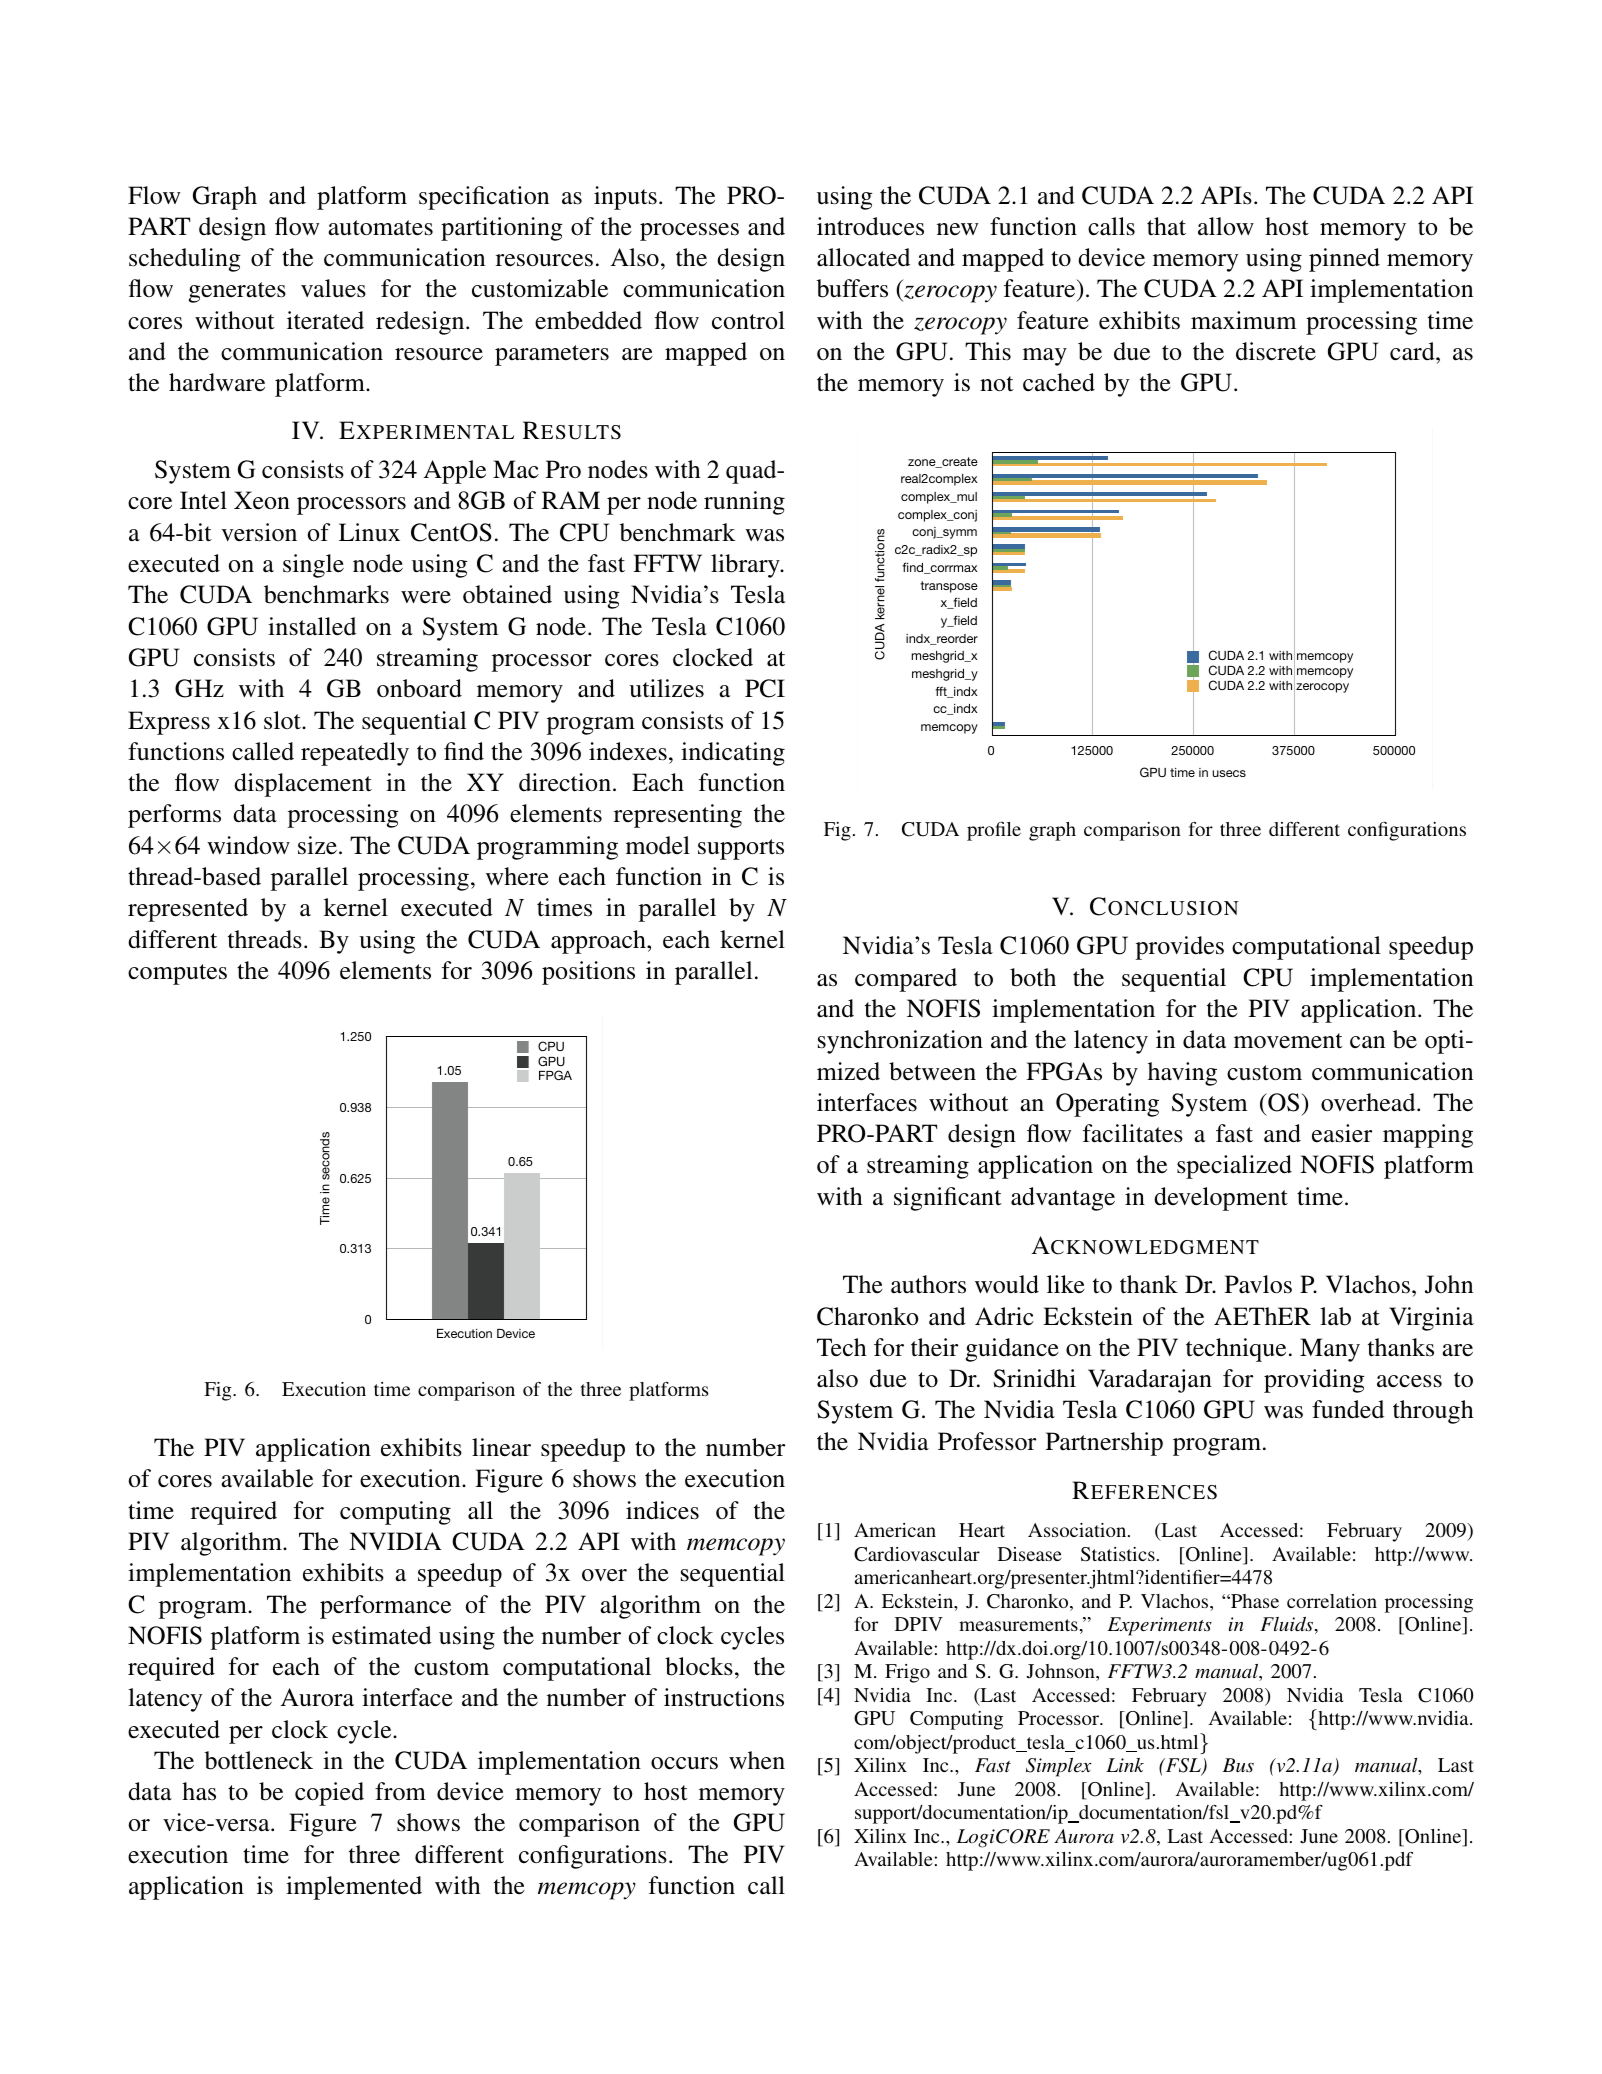  I want to click on linear, so click(501, 1447).
